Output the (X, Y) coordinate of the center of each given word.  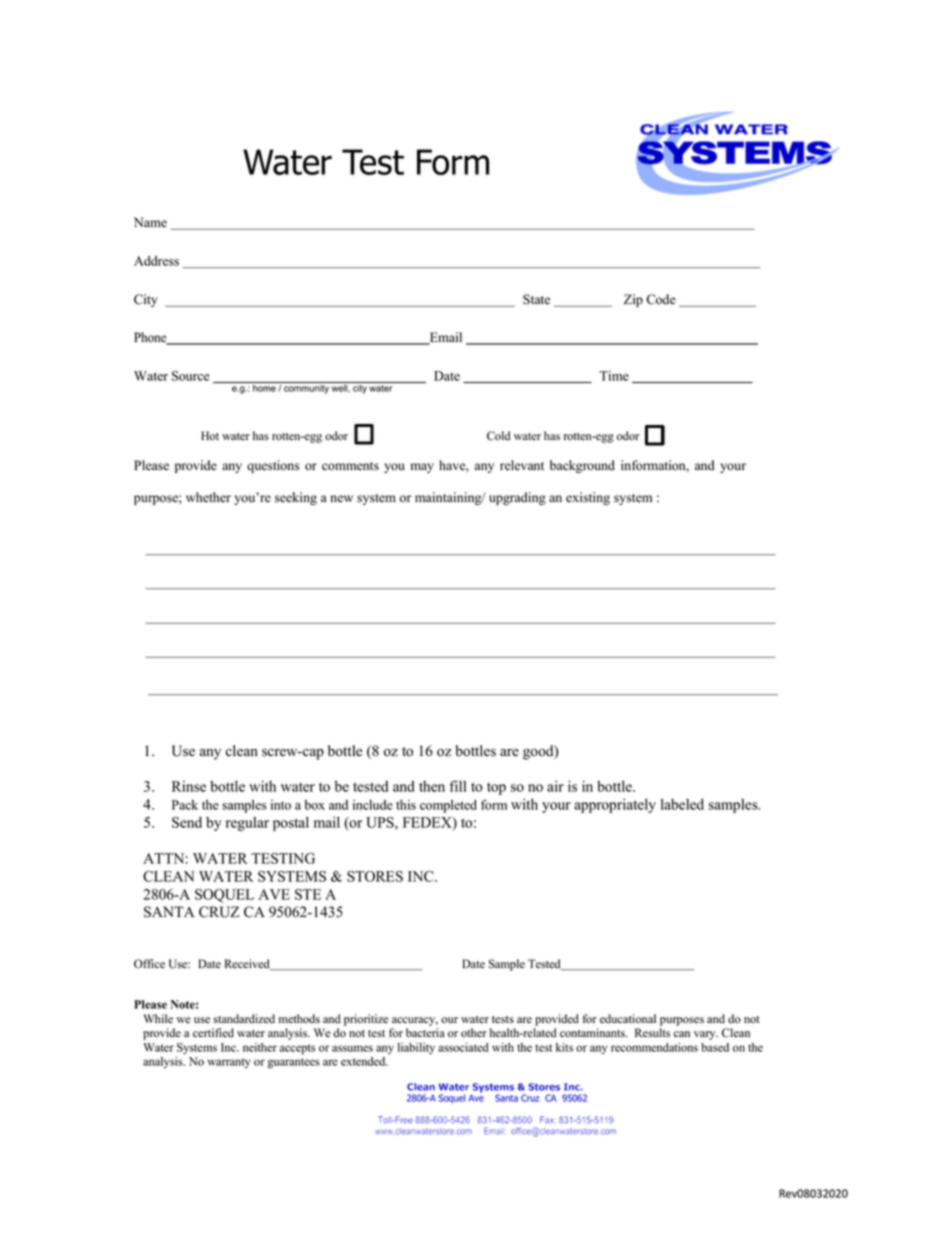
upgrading (517, 498)
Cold (498, 436)
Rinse (189, 786)
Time (614, 376)
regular (247, 824)
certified (213, 1033)
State (536, 299)
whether (208, 497)
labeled (682, 804)
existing (588, 498)
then (432, 786)
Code (661, 299)
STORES (375, 876)
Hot (210, 436)
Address (156, 261)
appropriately (615, 805)
